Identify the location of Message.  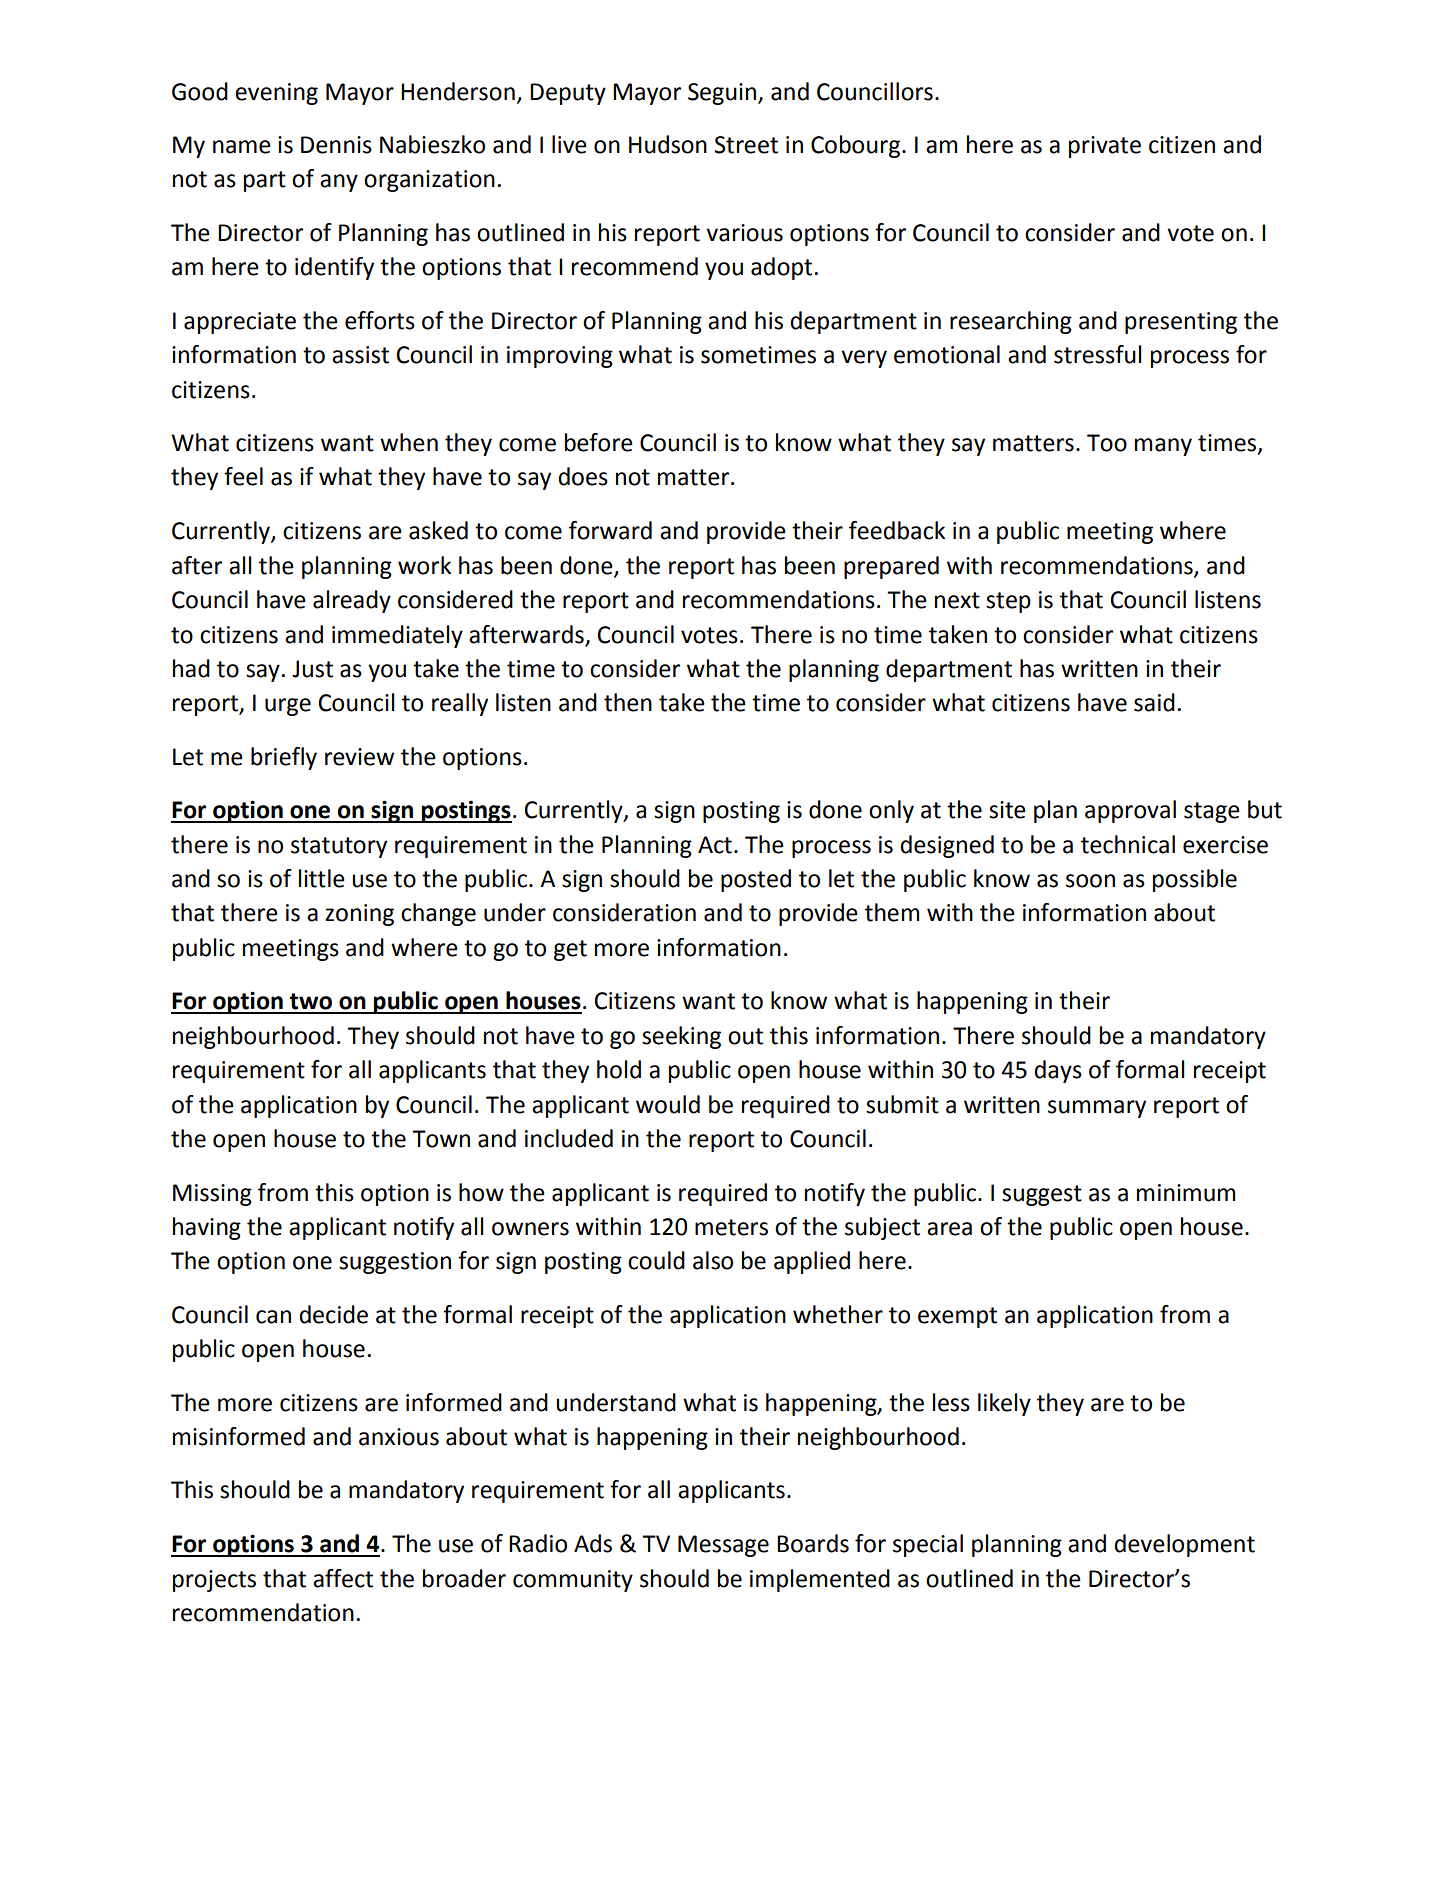
(723, 1546).
